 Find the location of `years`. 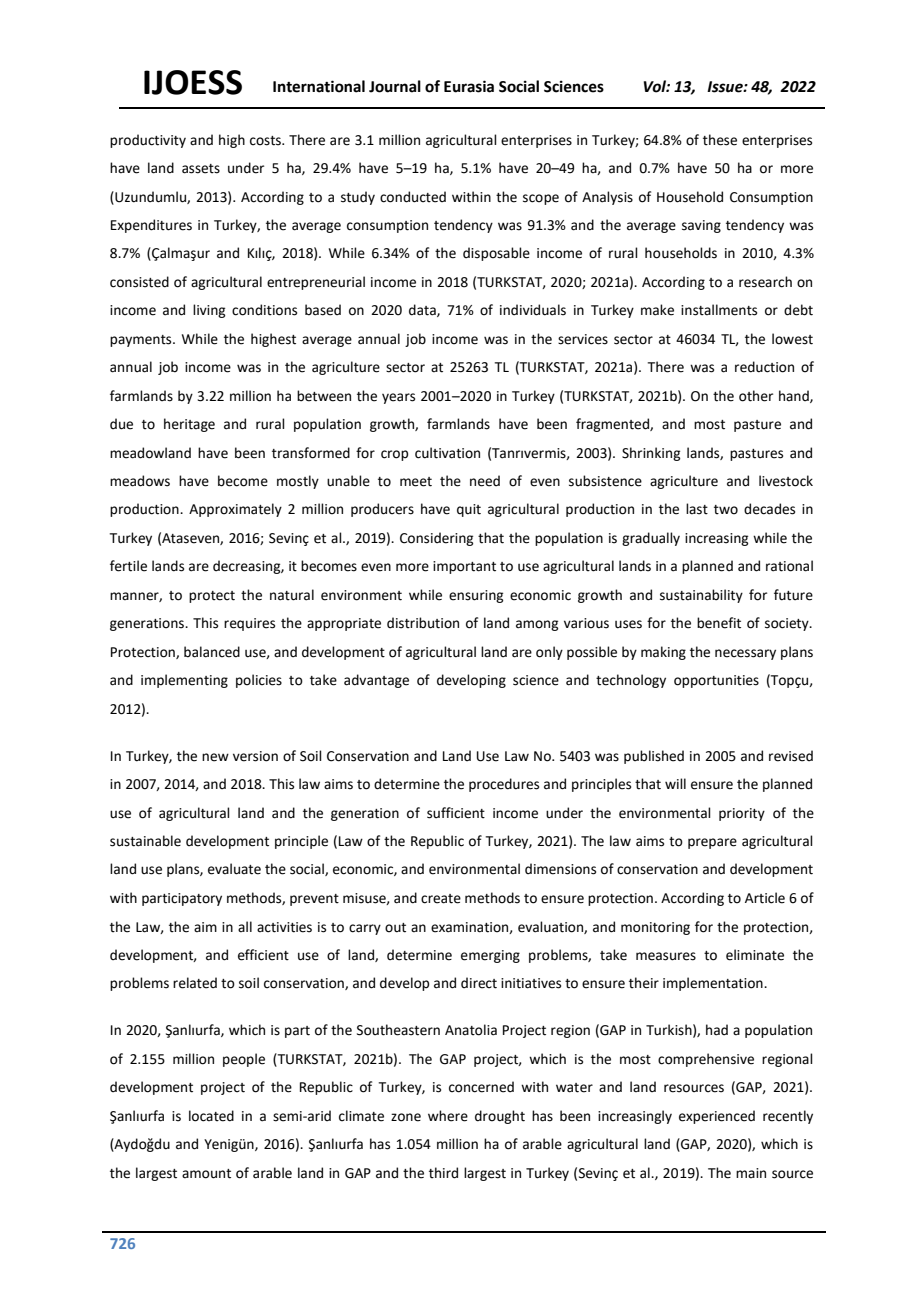

years is located at coordinates (398, 398).
